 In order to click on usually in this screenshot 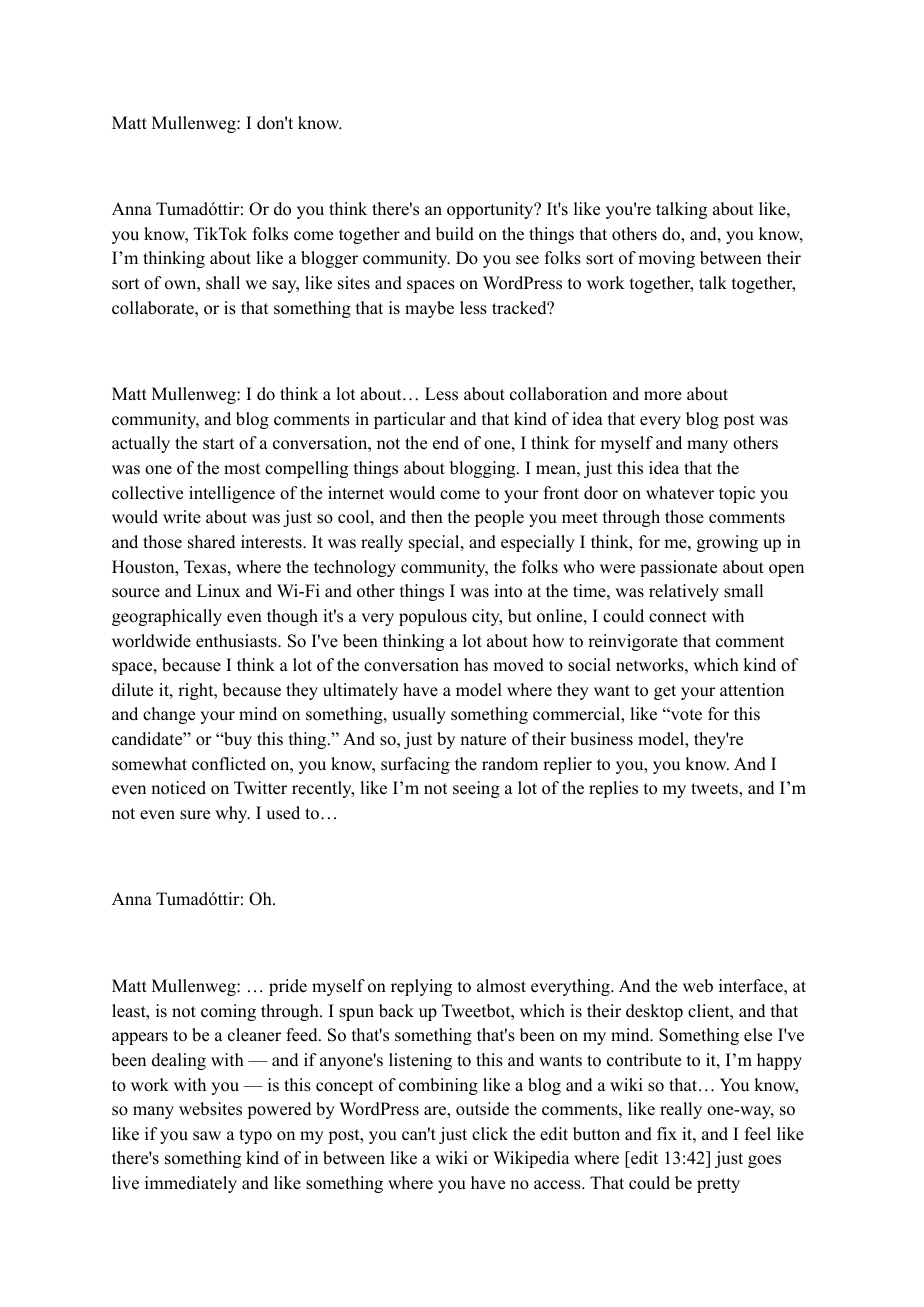, I will do `click(419, 715)`.
